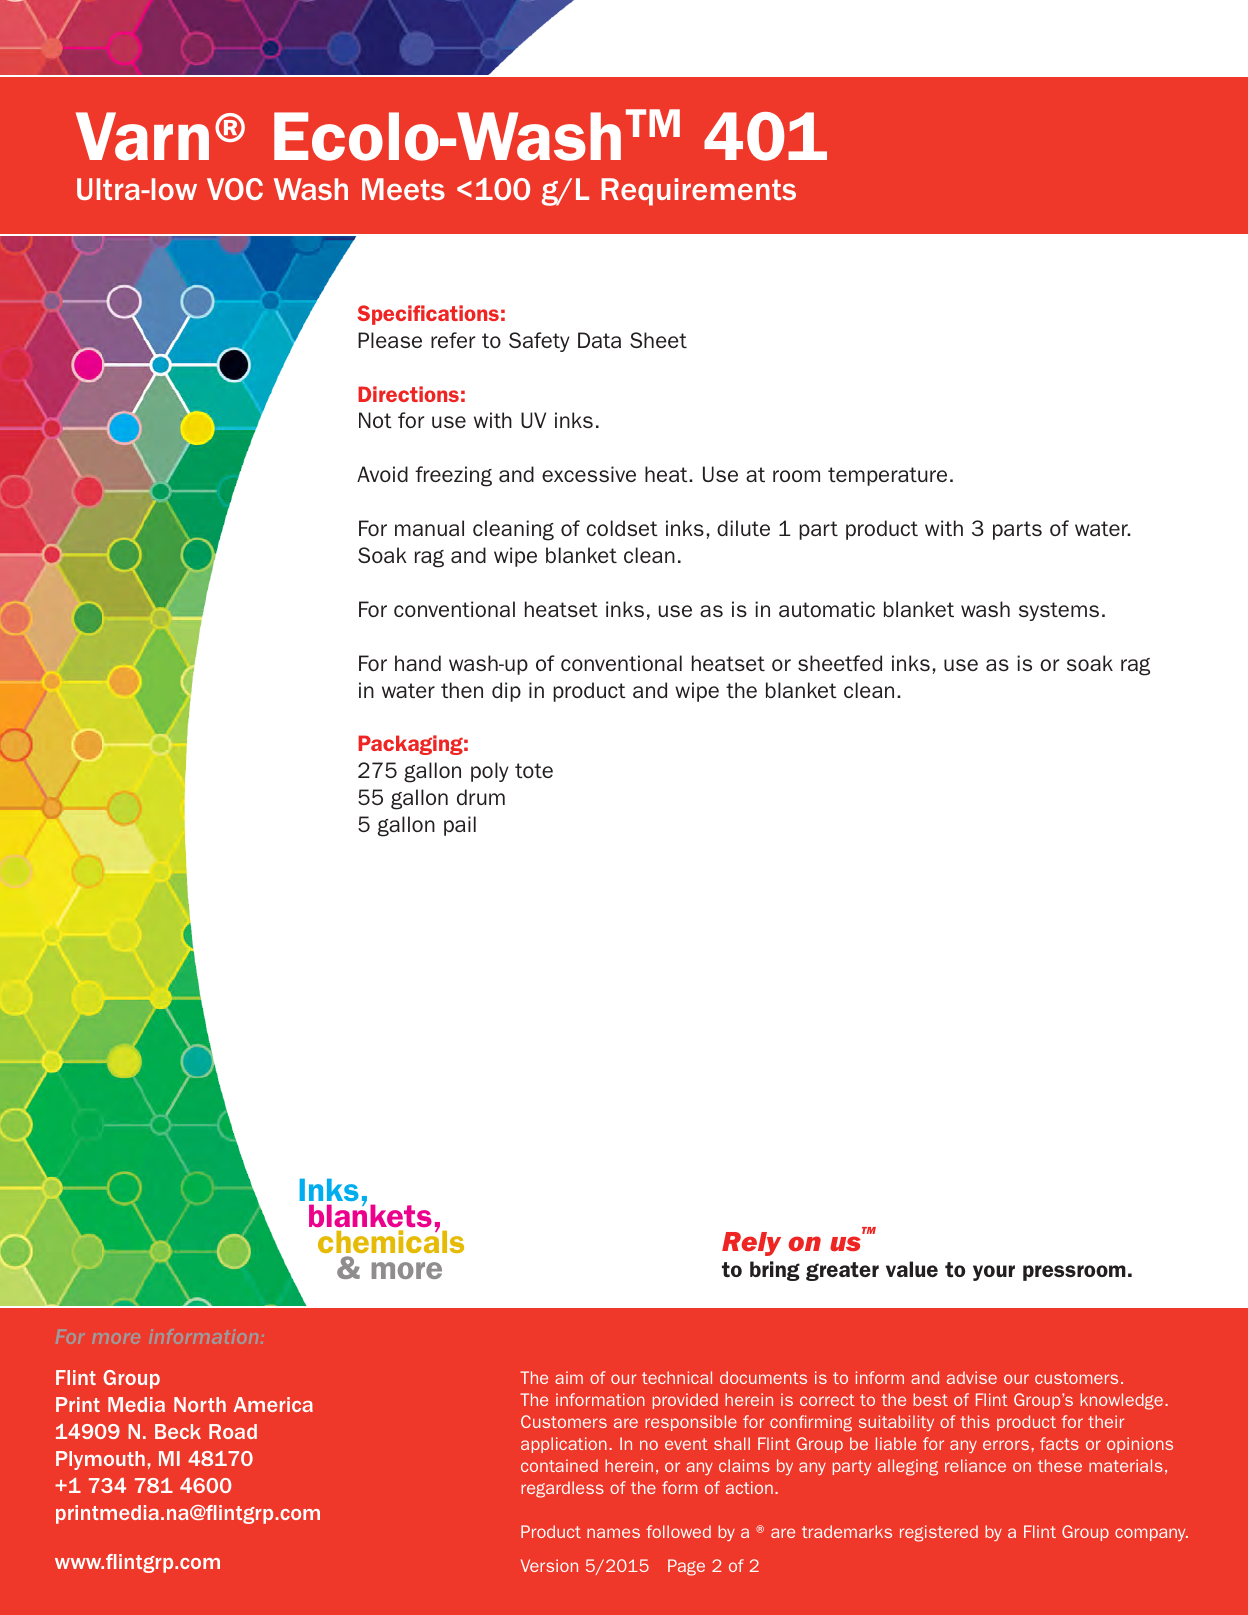 Image resolution: width=1248 pixels, height=1615 pixels. Describe the element at coordinates (613, 1533) in the screenshot. I see `names` at that location.
